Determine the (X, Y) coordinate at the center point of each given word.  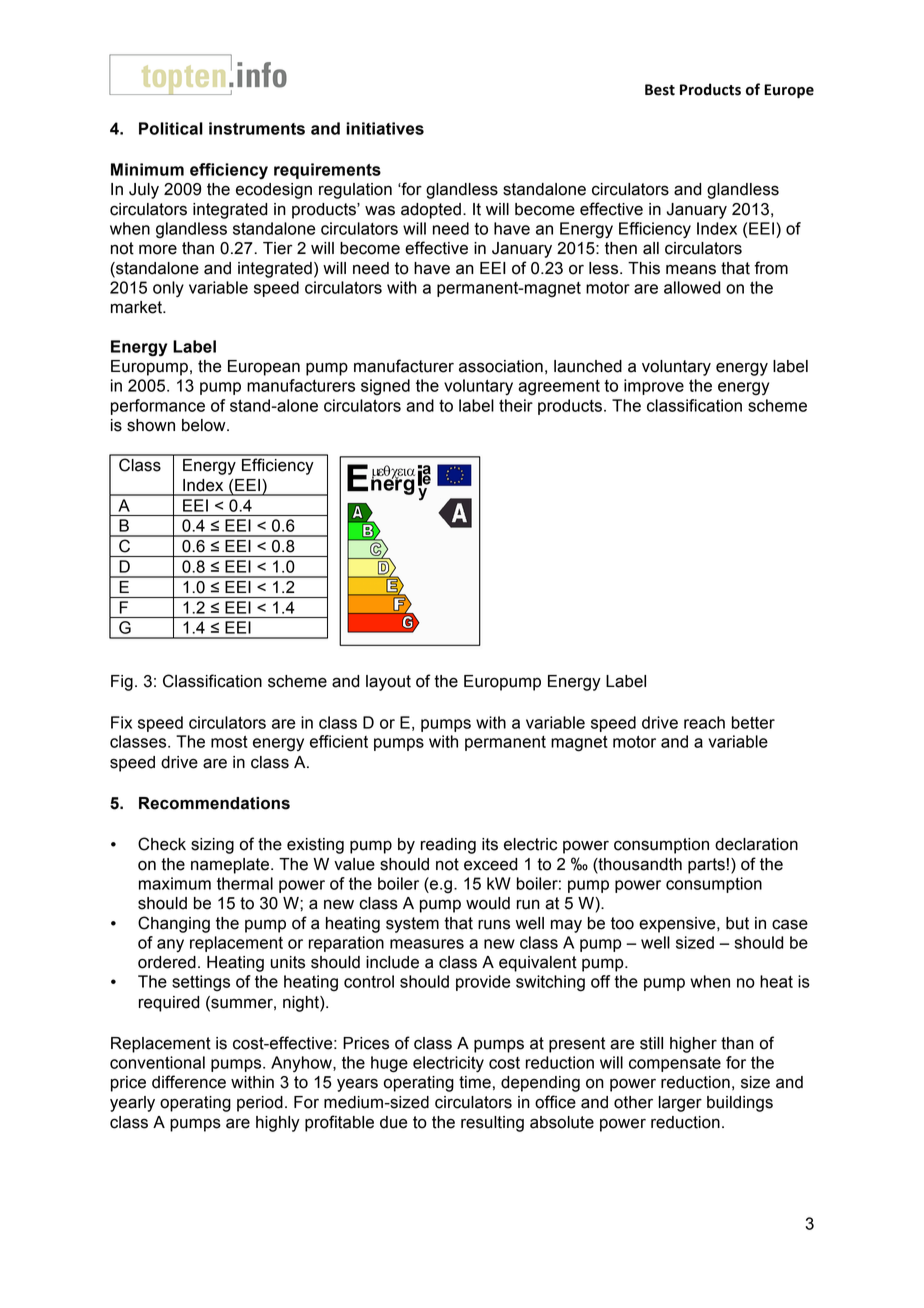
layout (388, 683)
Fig (122, 683)
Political (171, 128)
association (501, 366)
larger (680, 1104)
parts (706, 866)
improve (654, 387)
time (475, 1082)
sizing (212, 846)
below (205, 425)
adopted (431, 211)
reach (704, 722)
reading (448, 846)
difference (189, 1082)
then (621, 248)
